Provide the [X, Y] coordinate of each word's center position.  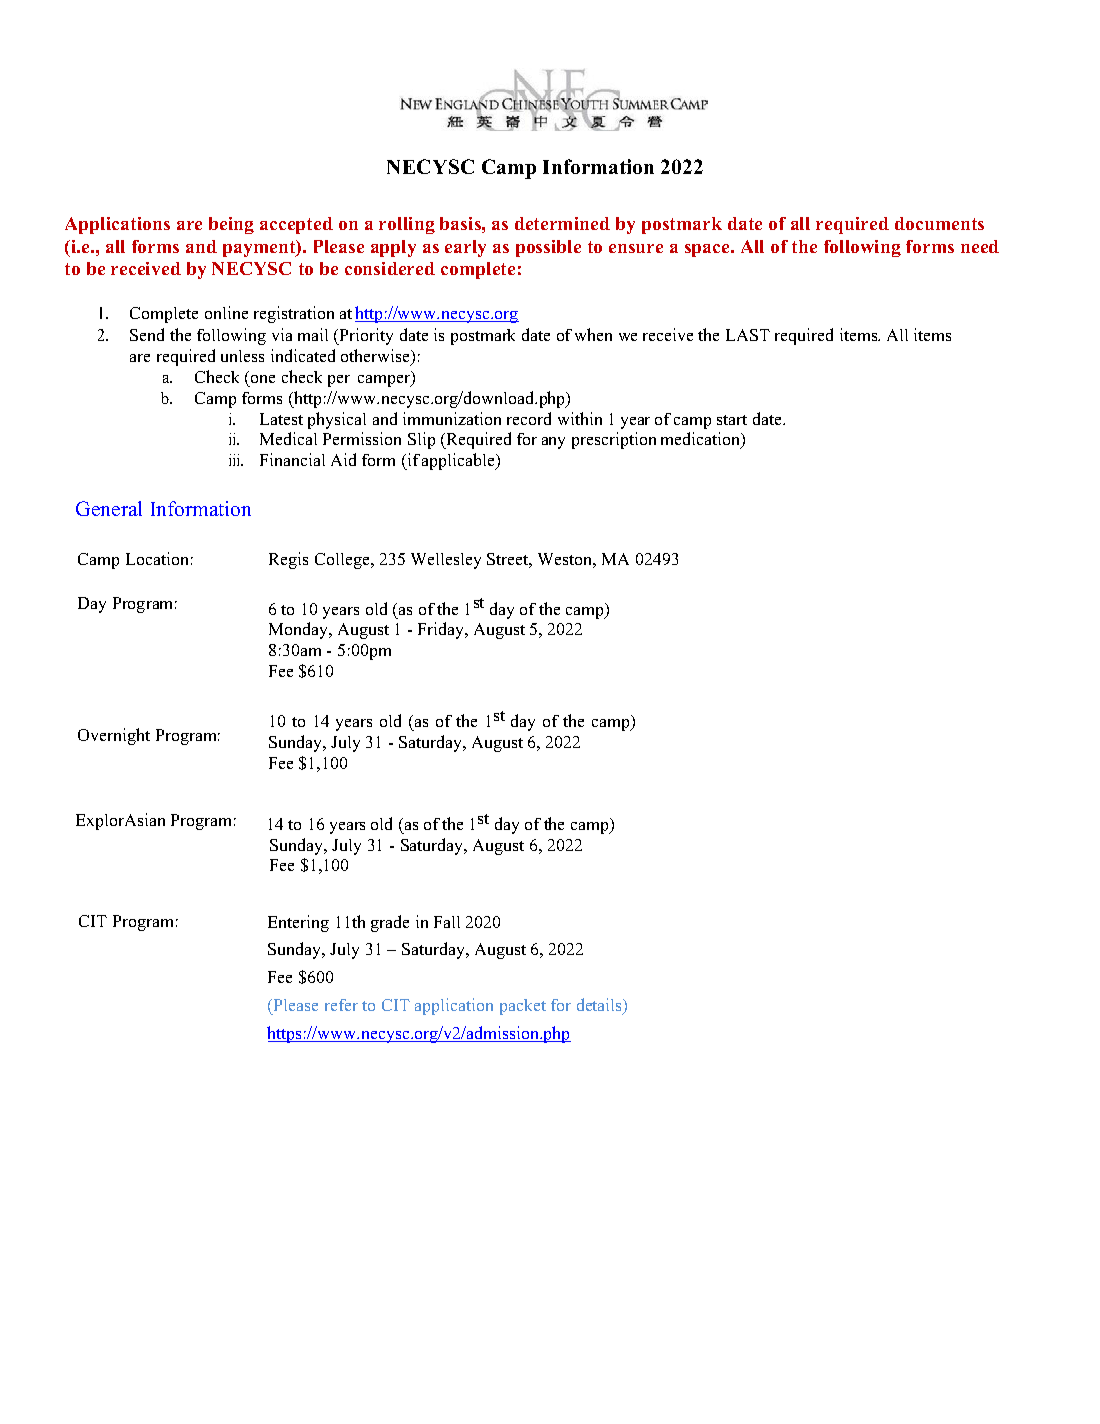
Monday [300, 630]
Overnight [114, 736]
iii [236, 460]
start [732, 420]
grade [390, 923]
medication [702, 440]
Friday [442, 630]
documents [939, 223]
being [231, 225]
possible [548, 248]
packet [523, 1007]
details [601, 1006]
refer [341, 1005]
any [553, 443]
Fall [447, 922]
